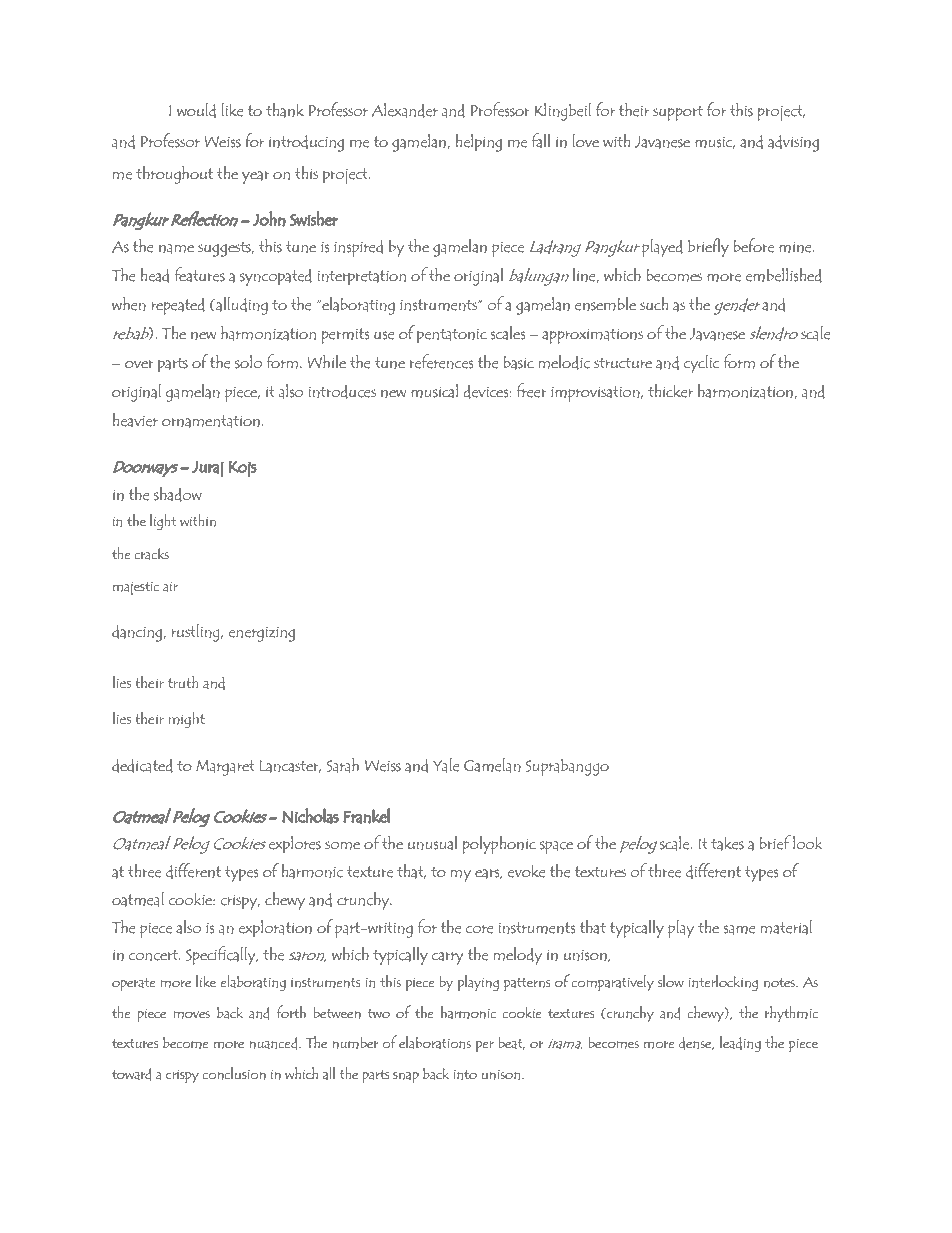 The width and height of the page is (952, 1233). Describe the element at coordinates (670, 391) in the page. I see `thicker` at that location.
